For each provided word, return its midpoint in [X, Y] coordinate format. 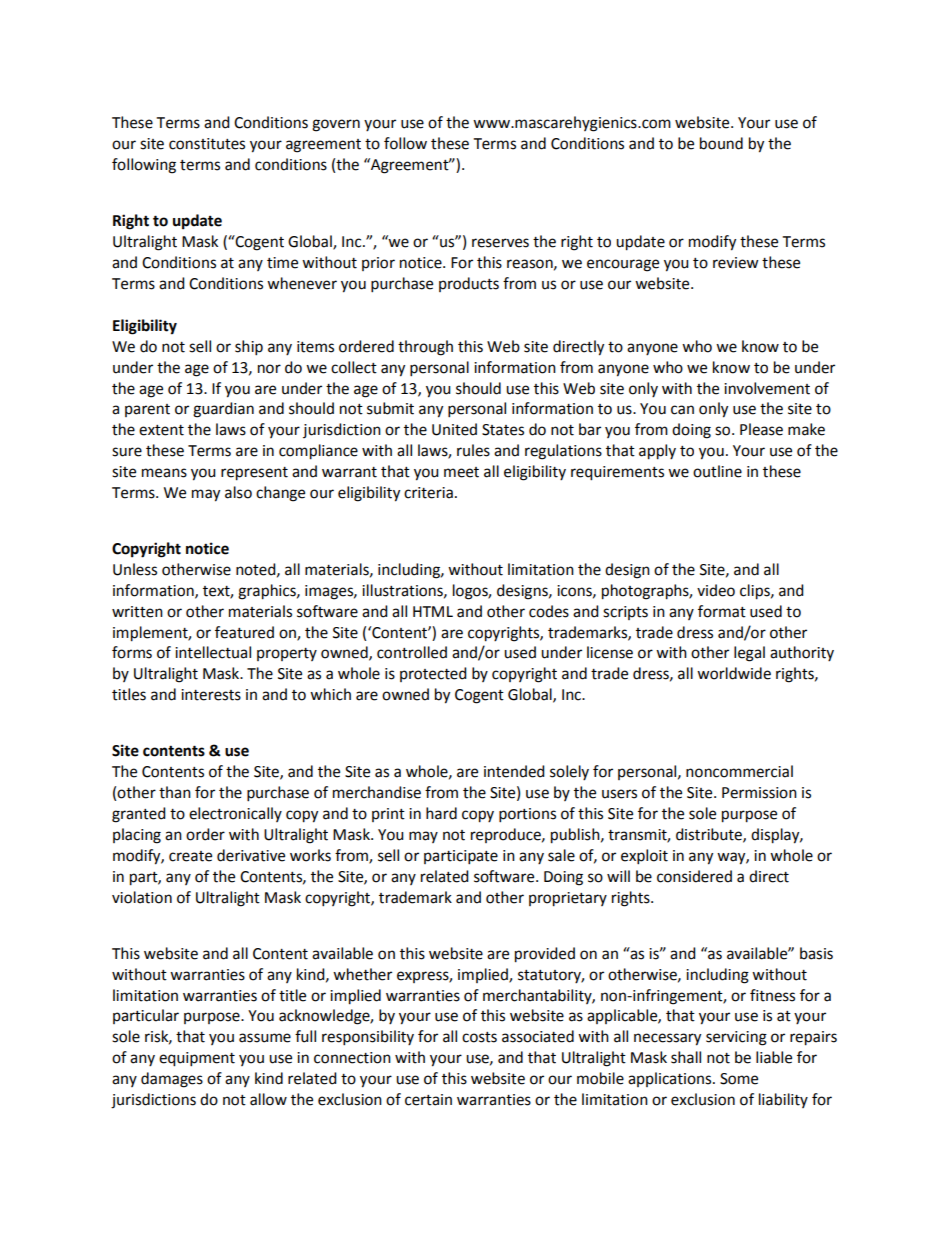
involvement [767, 388]
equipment [197, 1059]
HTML [433, 611]
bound [721, 143]
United [454, 429]
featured [244, 632]
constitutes [207, 144]
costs [479, 1037]
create [190, 856]
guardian [223, 410]
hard [441, 813]
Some [739, 1079]
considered [694, 876]
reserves [500, 243]
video [716, 590]
